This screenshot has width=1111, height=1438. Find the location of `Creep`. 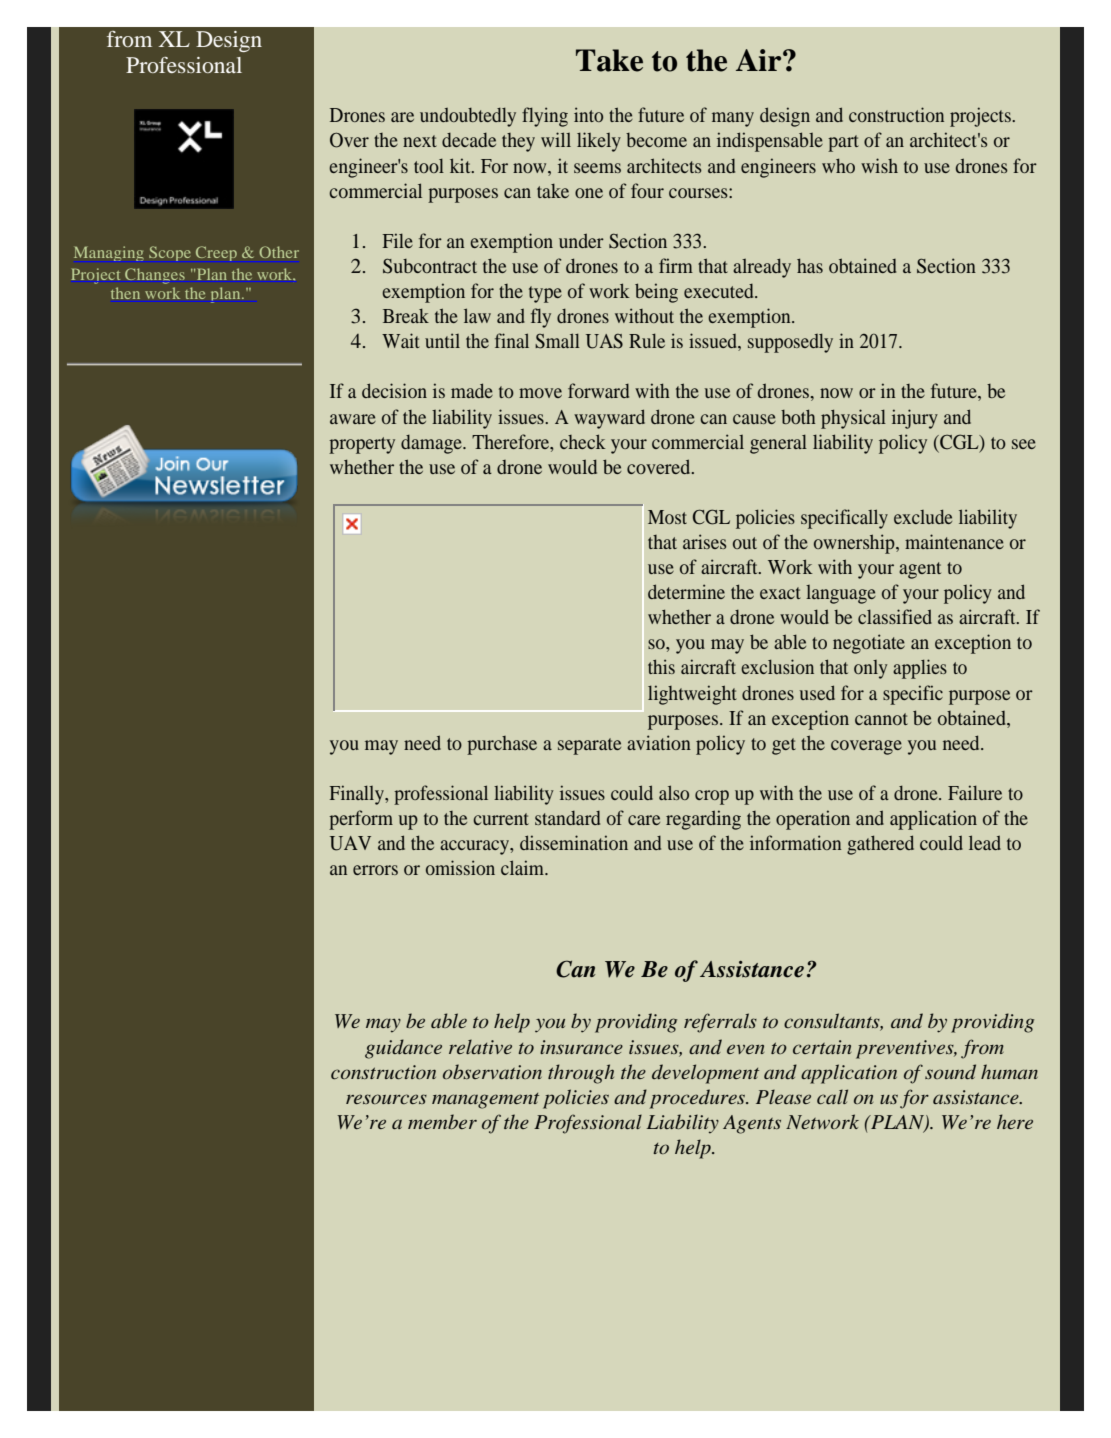

Creep is located at coordinates (216, 253).
